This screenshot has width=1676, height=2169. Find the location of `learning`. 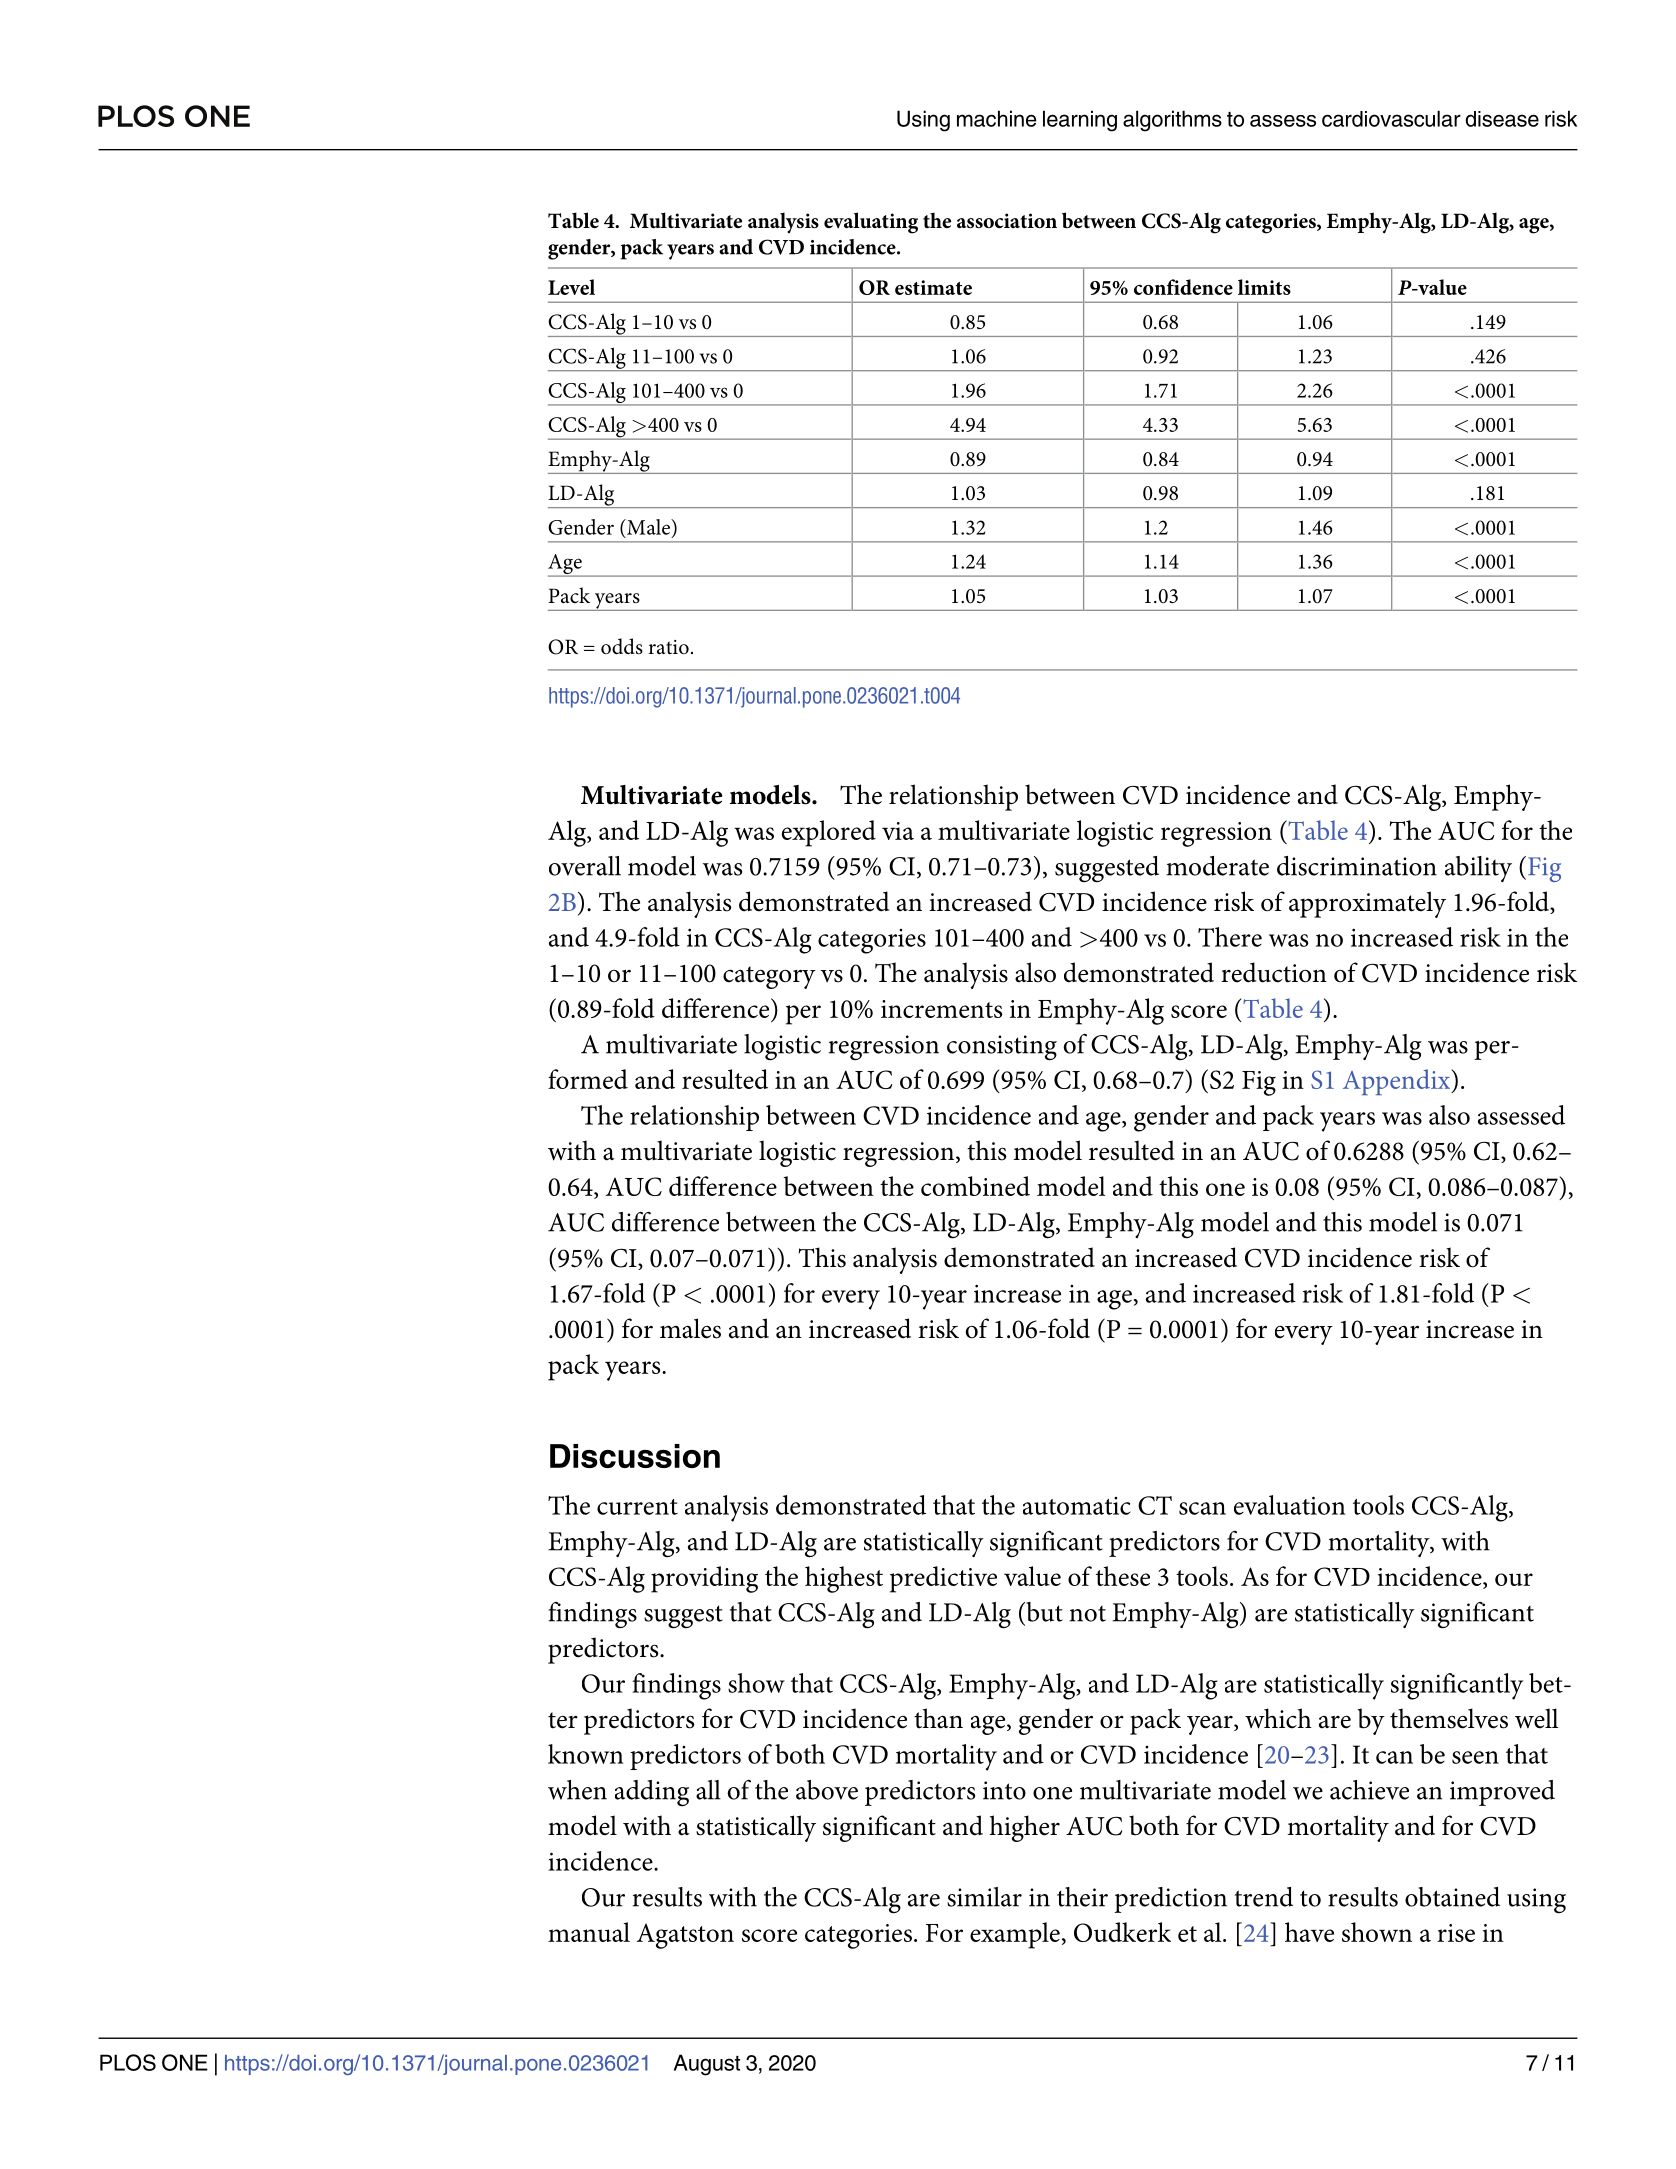

learning is located at coordinates (1080, 121).
